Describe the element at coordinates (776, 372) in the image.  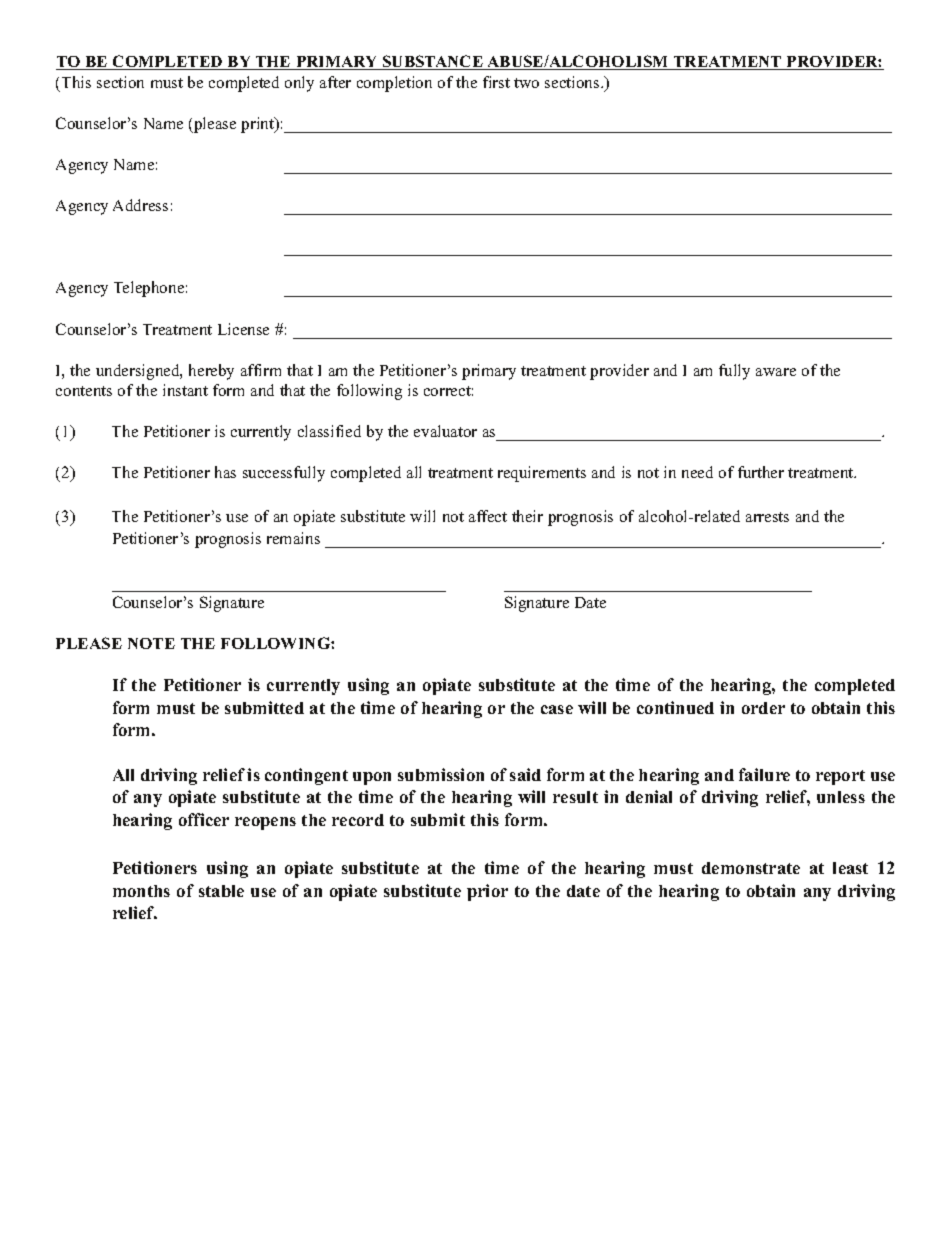
I see `aware` at that location.
